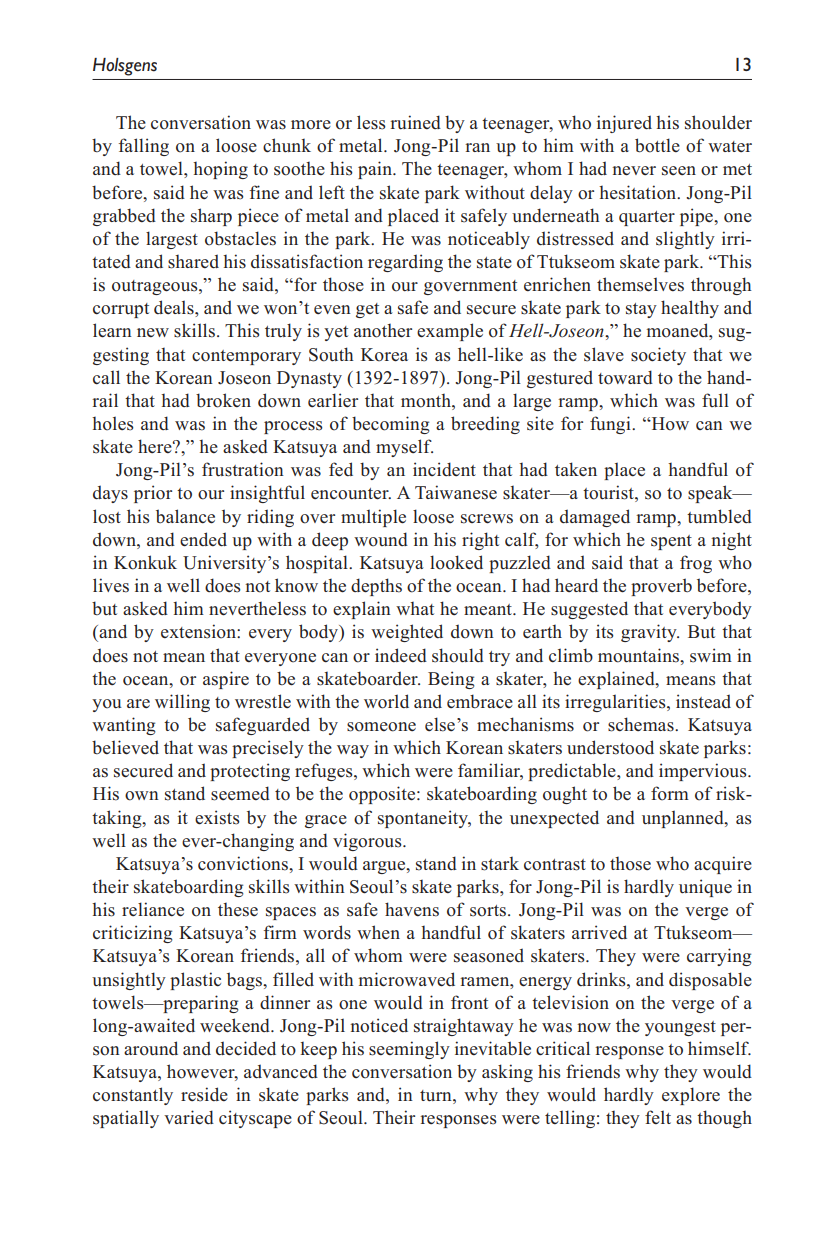 The image size is (833, 1250). What do you see at coordinates (381, 539) in the image?
I see `wound` at bounding box center [381, 539].
